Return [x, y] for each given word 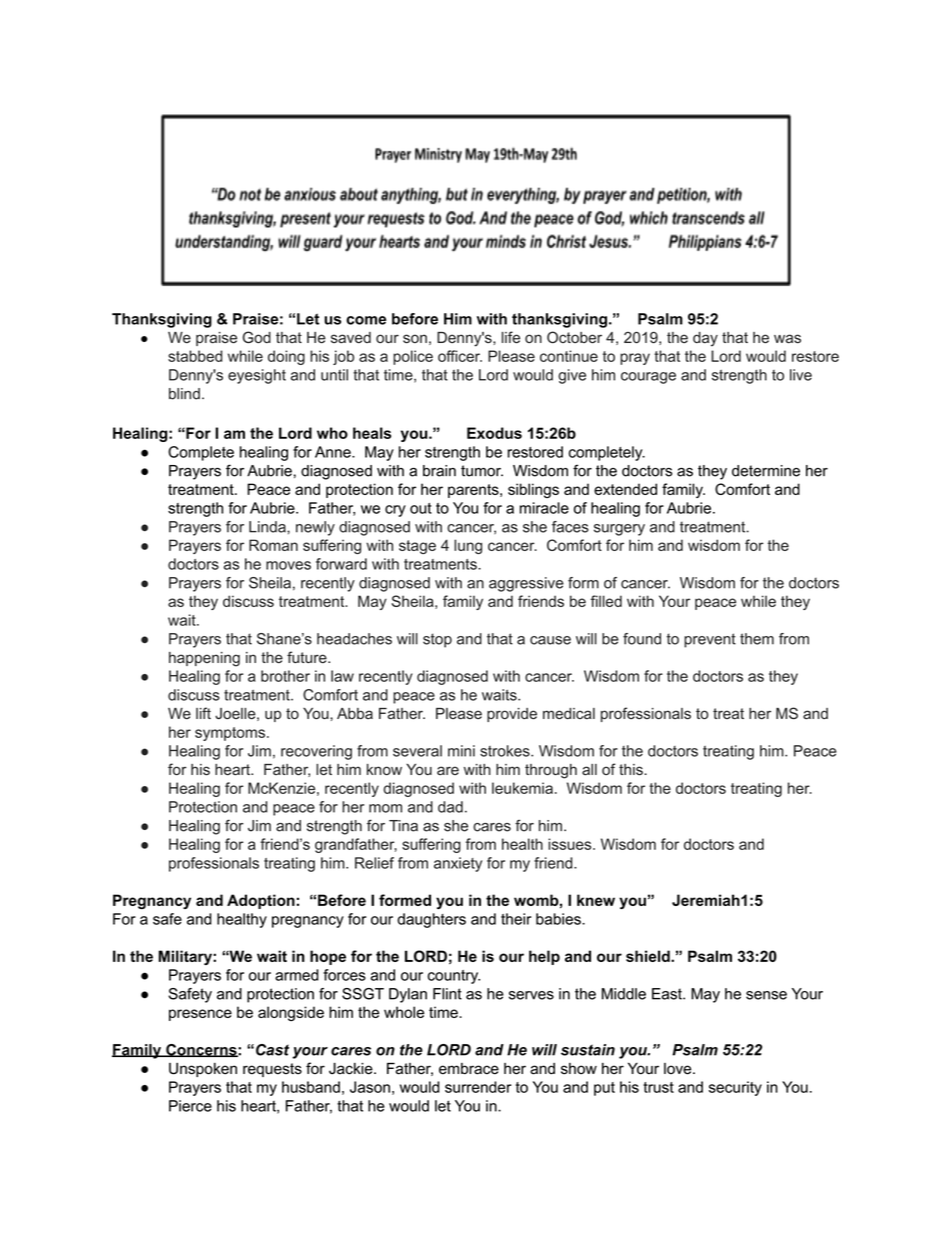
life [511, 337]
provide [512, 715]
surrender [478, 1087]
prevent [710, 640]
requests [272, 1070]
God [257, 337]
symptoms [231, 734]
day [705, 339]
